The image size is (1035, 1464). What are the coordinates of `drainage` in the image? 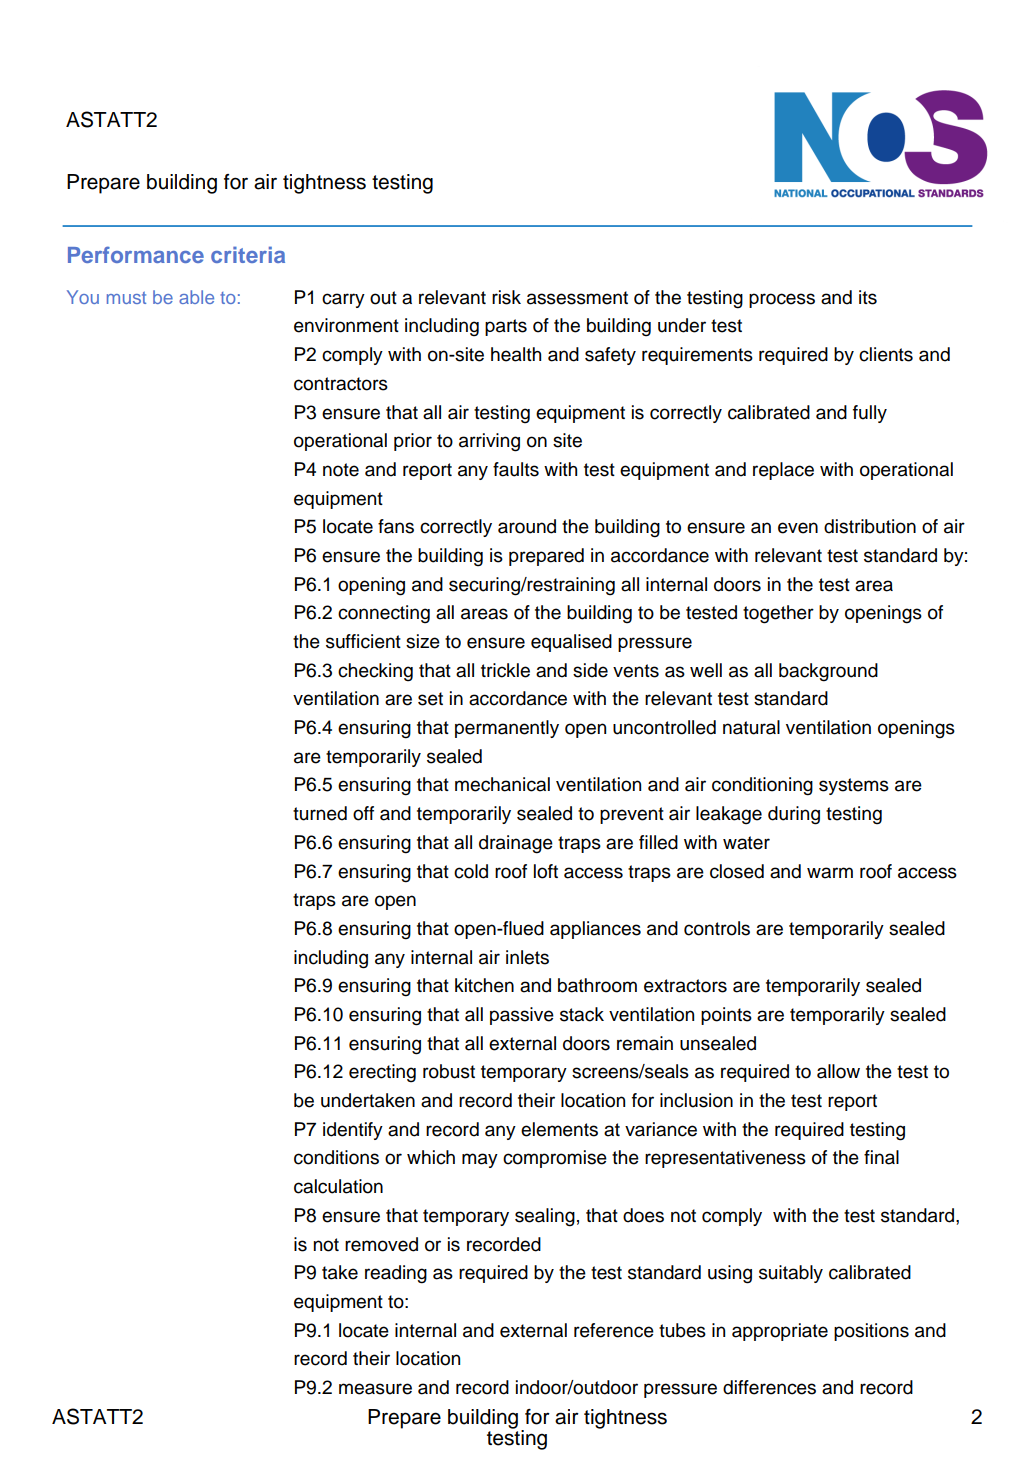 It's located at (516, 844).
